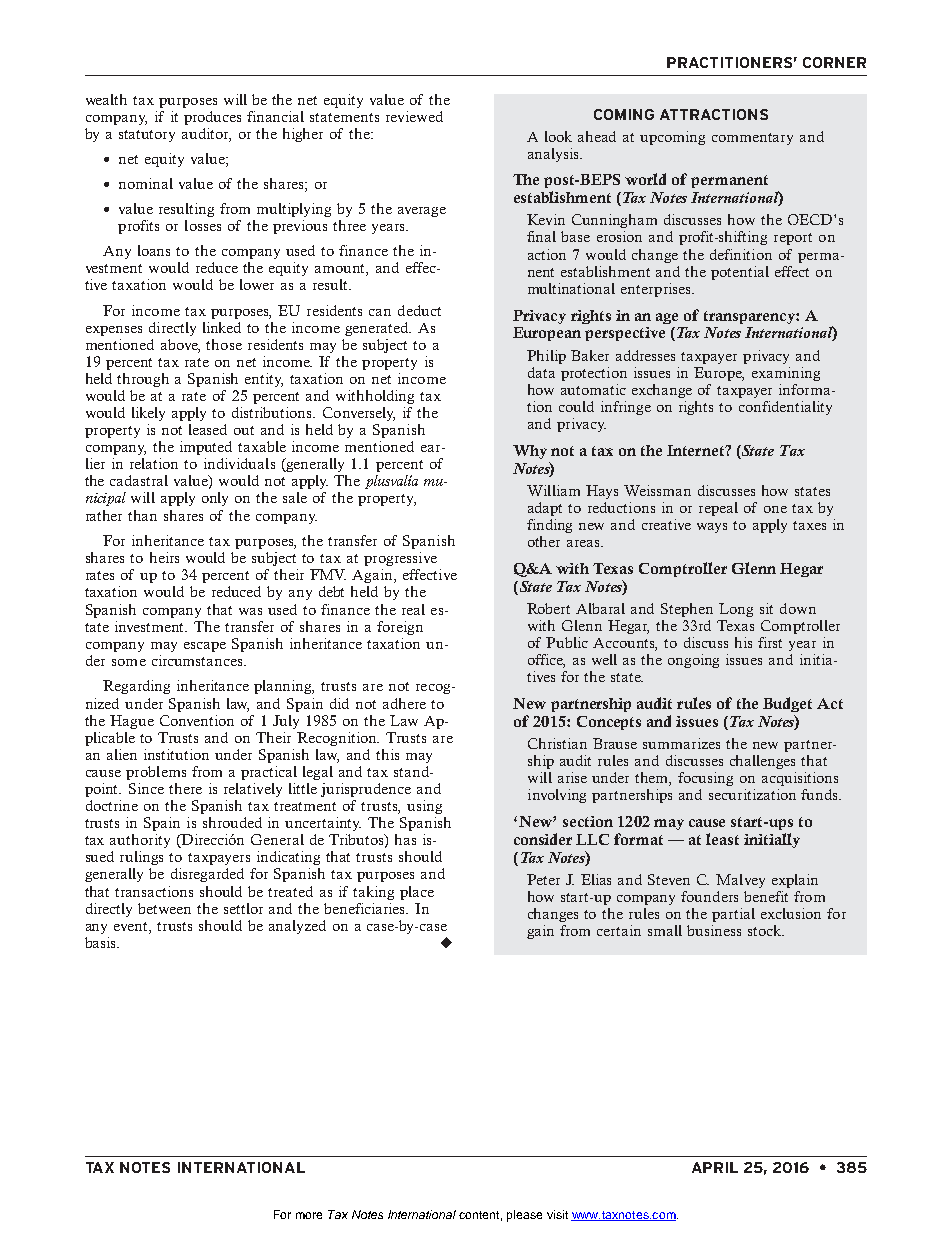 The height and width of the page is (1233, 952). Describe the element at coordinates (715, 1167) in the page. I see `APRIL` at that location.
